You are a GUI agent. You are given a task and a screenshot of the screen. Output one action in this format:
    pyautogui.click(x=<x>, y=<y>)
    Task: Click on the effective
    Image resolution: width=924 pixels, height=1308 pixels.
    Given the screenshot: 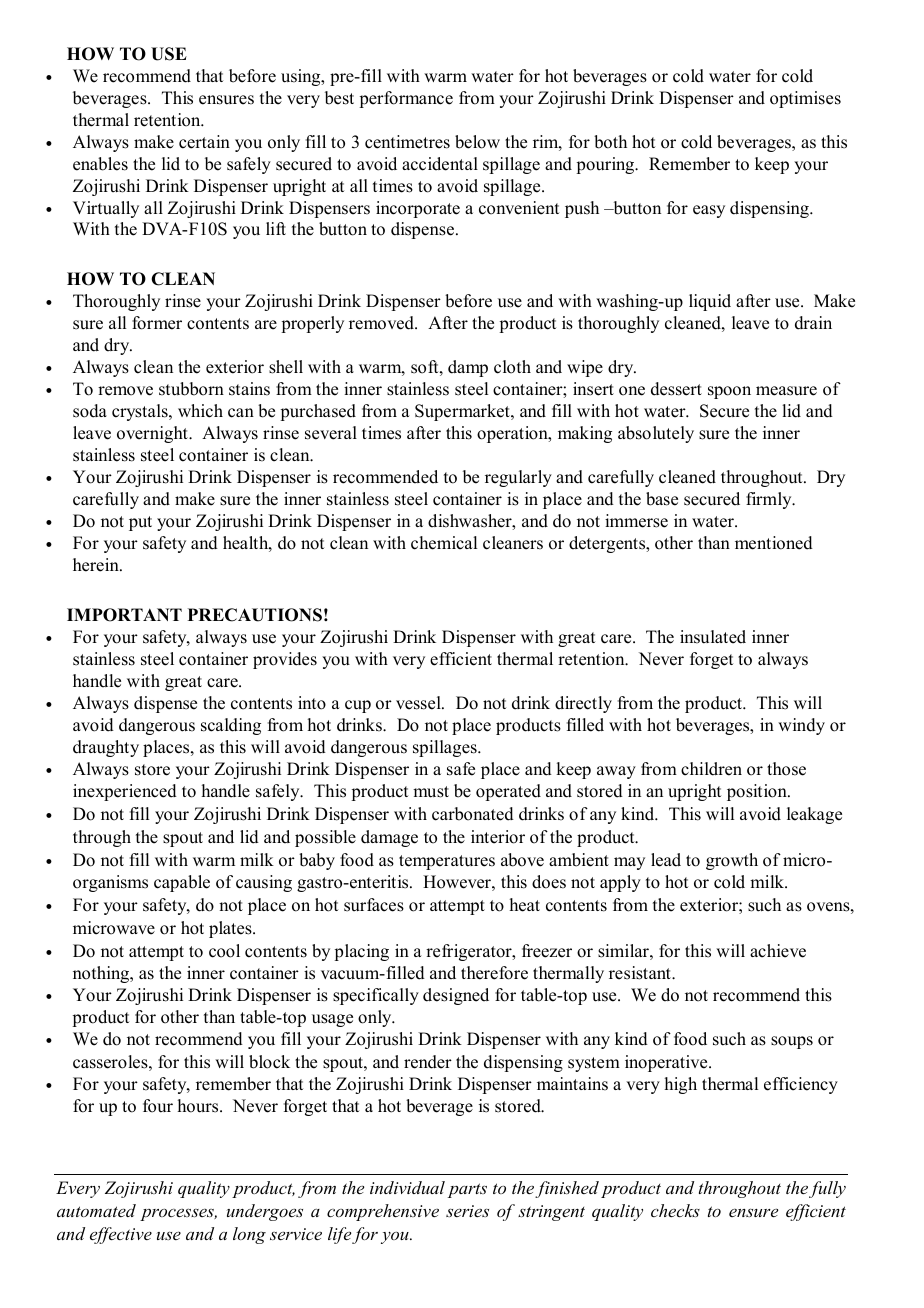 What is the action you would take?
    pyautogui.click(x=121, y=1235)
